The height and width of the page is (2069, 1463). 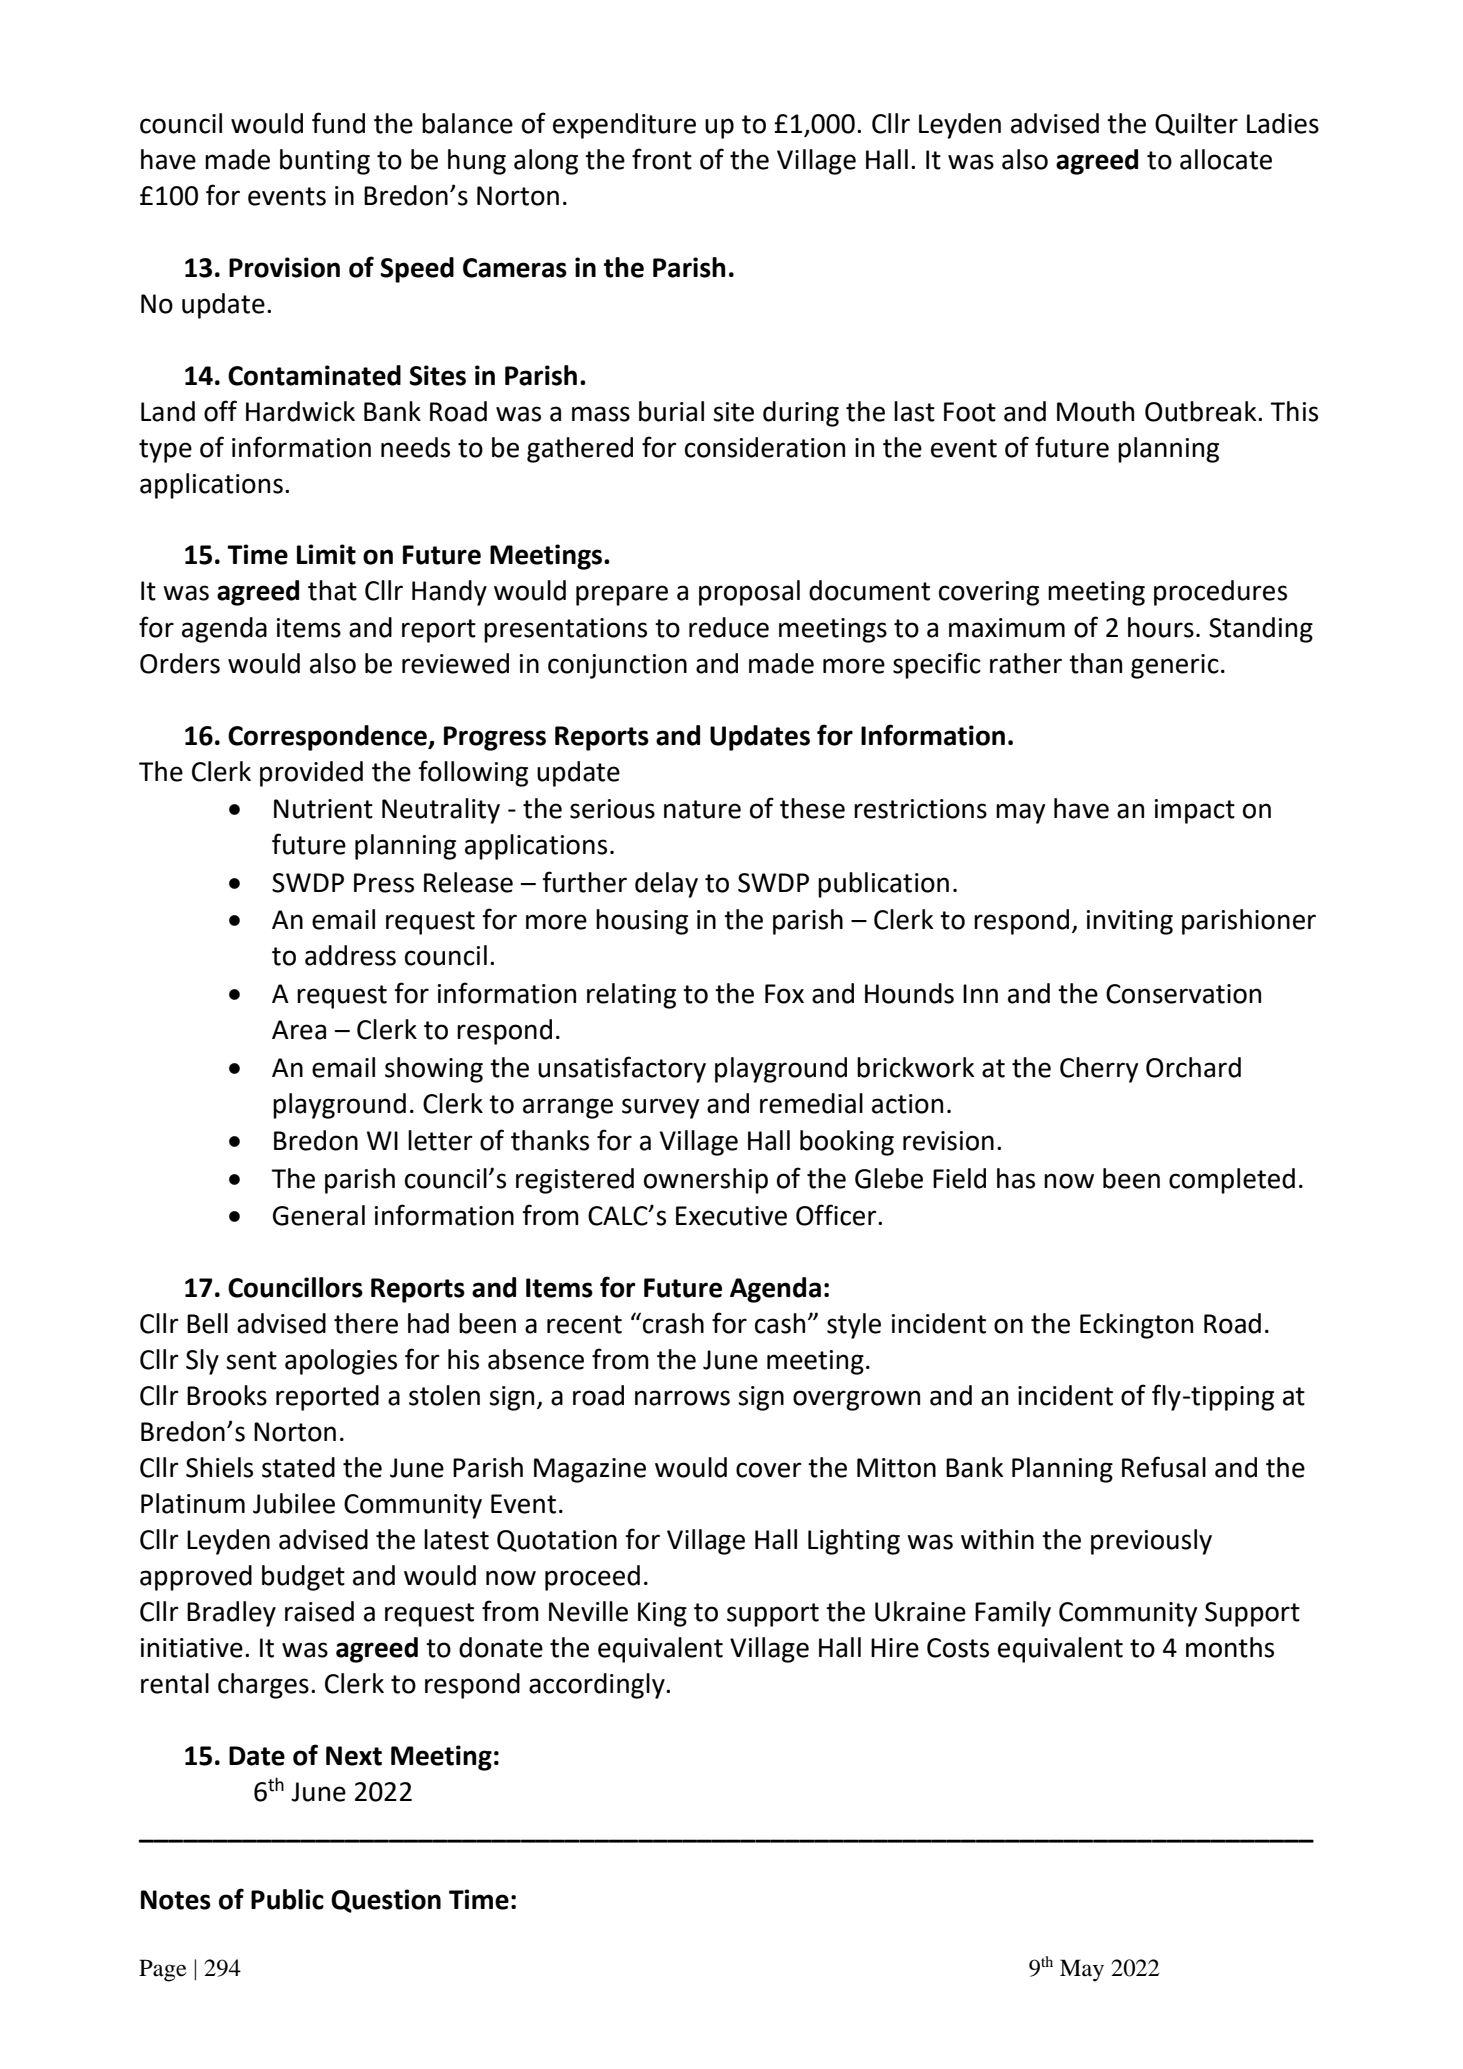 What do you see at coordinates (1226, 159) in the page?
I see `allocate` at bounding box center [1226, 159].
